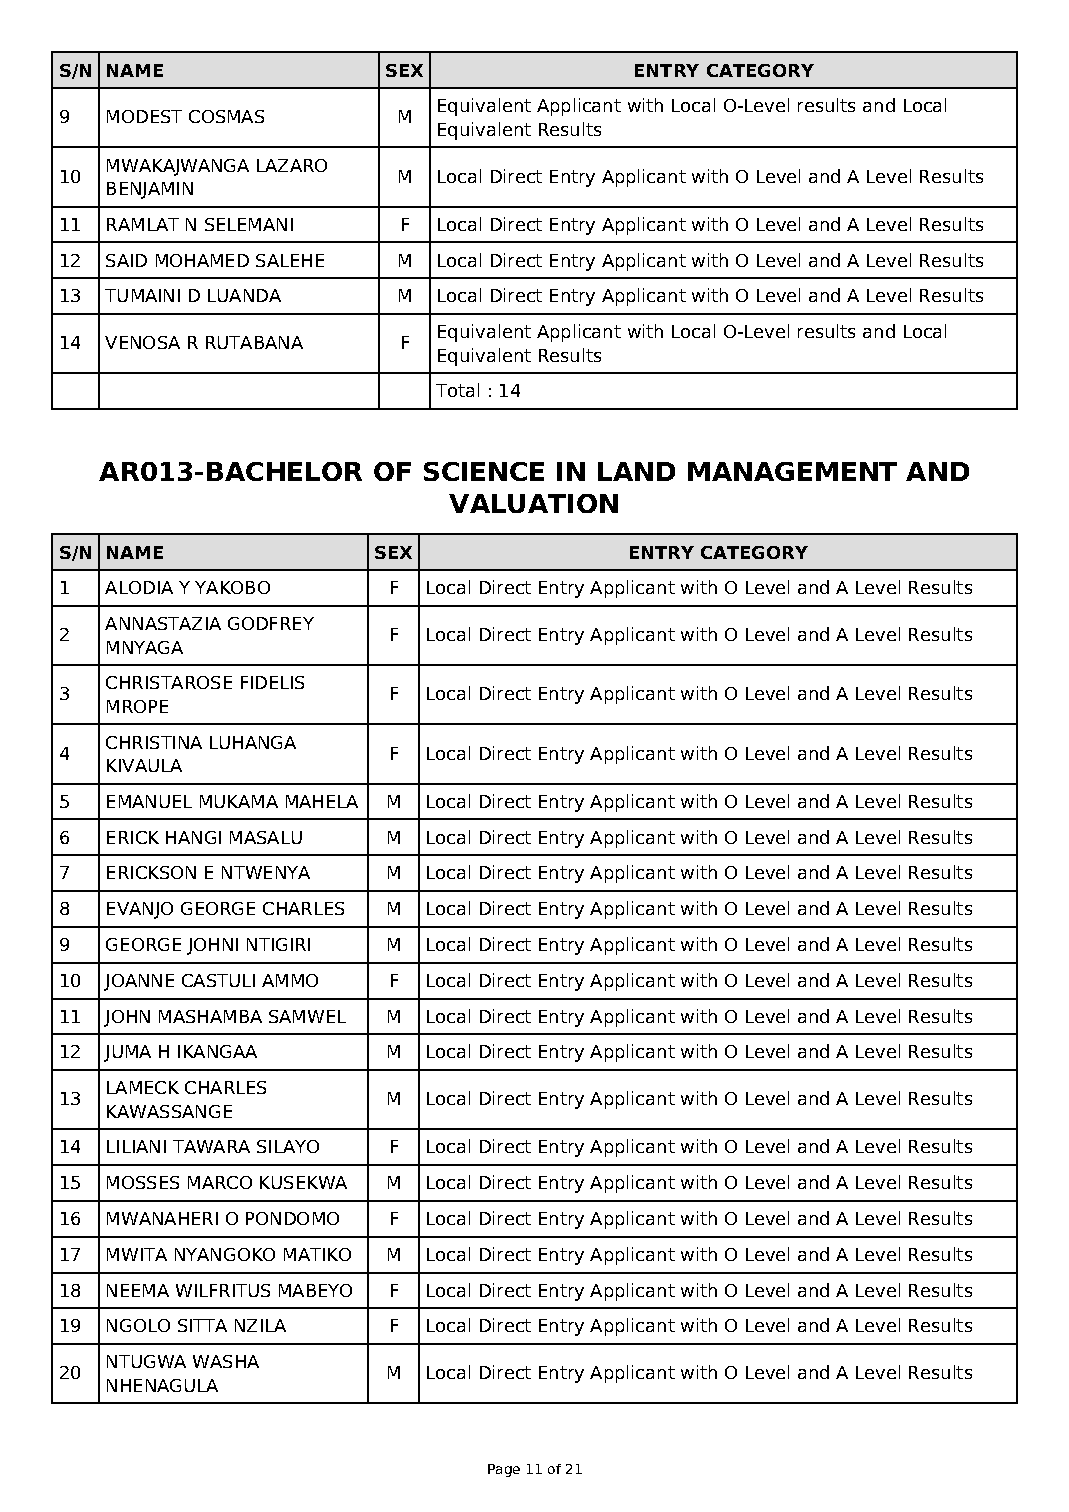 Image resolution: width=1069 pixels, height=1512 pixels. Describe the element at coordinates (150, 190) in the page. I see `BENJAMIN` at that location.
